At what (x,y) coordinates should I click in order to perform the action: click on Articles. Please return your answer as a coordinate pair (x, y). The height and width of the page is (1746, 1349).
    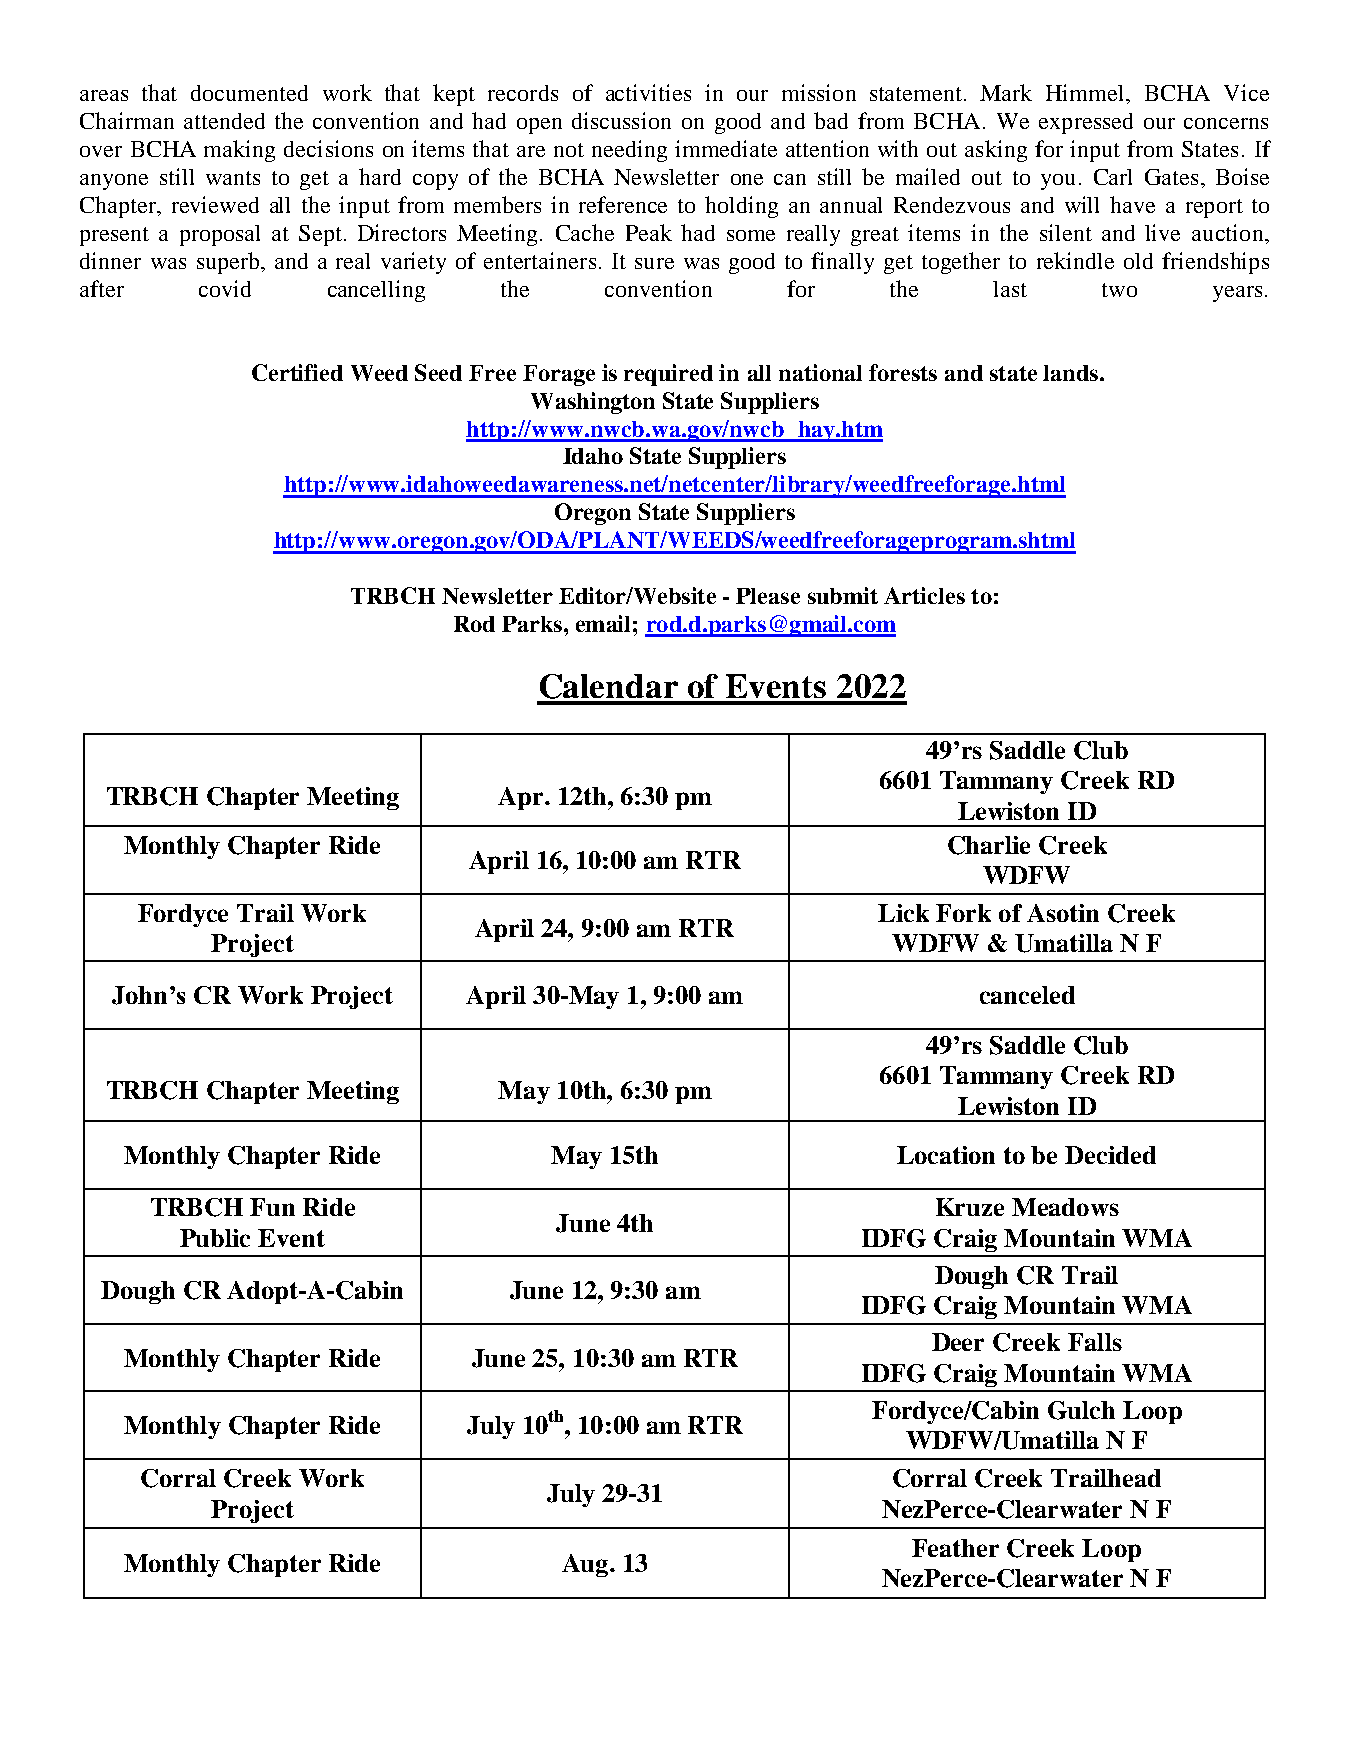
    Looking at the image, I should click on (924, 595).
